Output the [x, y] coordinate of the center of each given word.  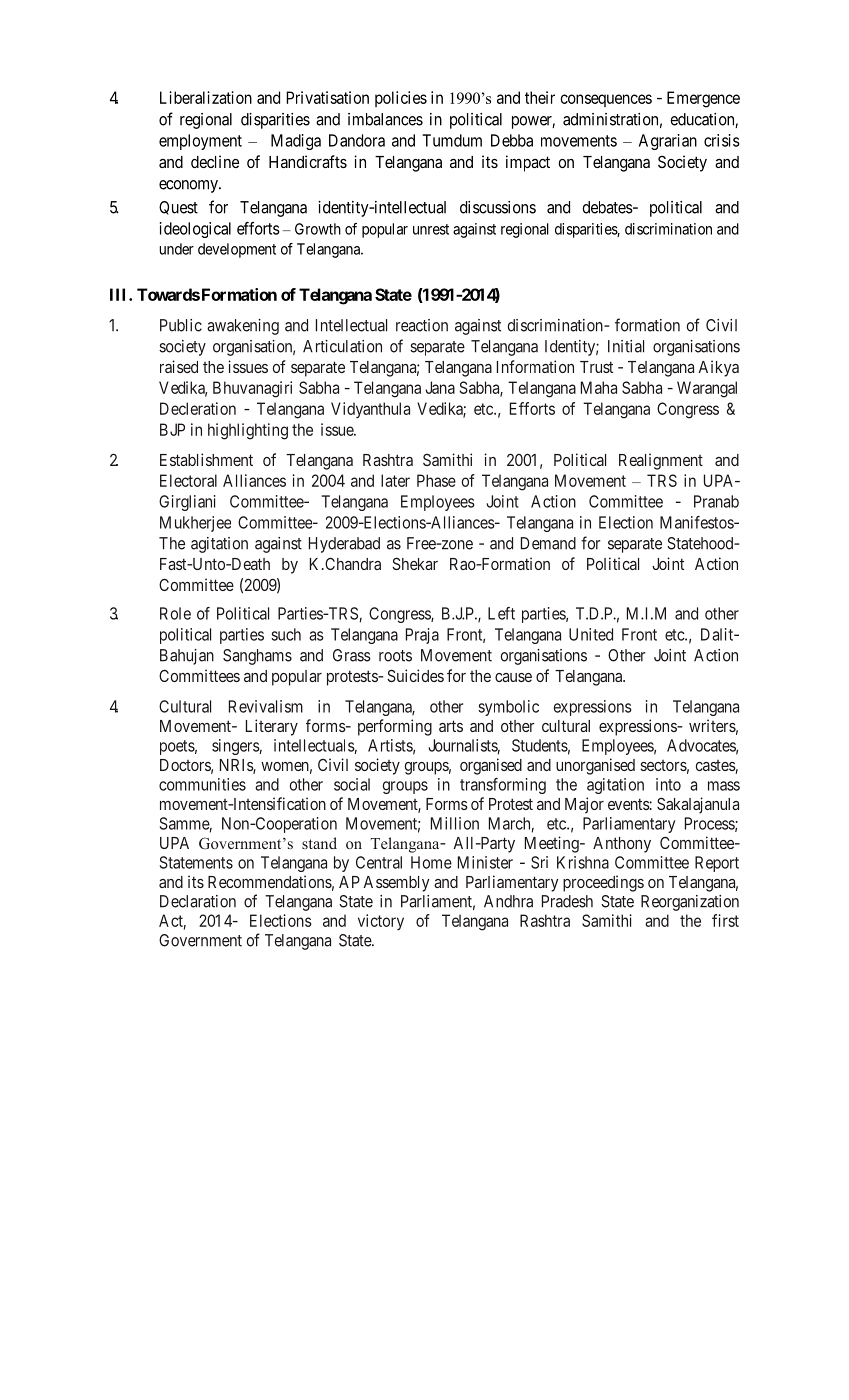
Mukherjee [195, 524]
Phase [436, 480]
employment [200, 142]
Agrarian [668, 142]
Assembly [396, 884]
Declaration [198, 901]
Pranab [716, 501]
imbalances [385, 119]
